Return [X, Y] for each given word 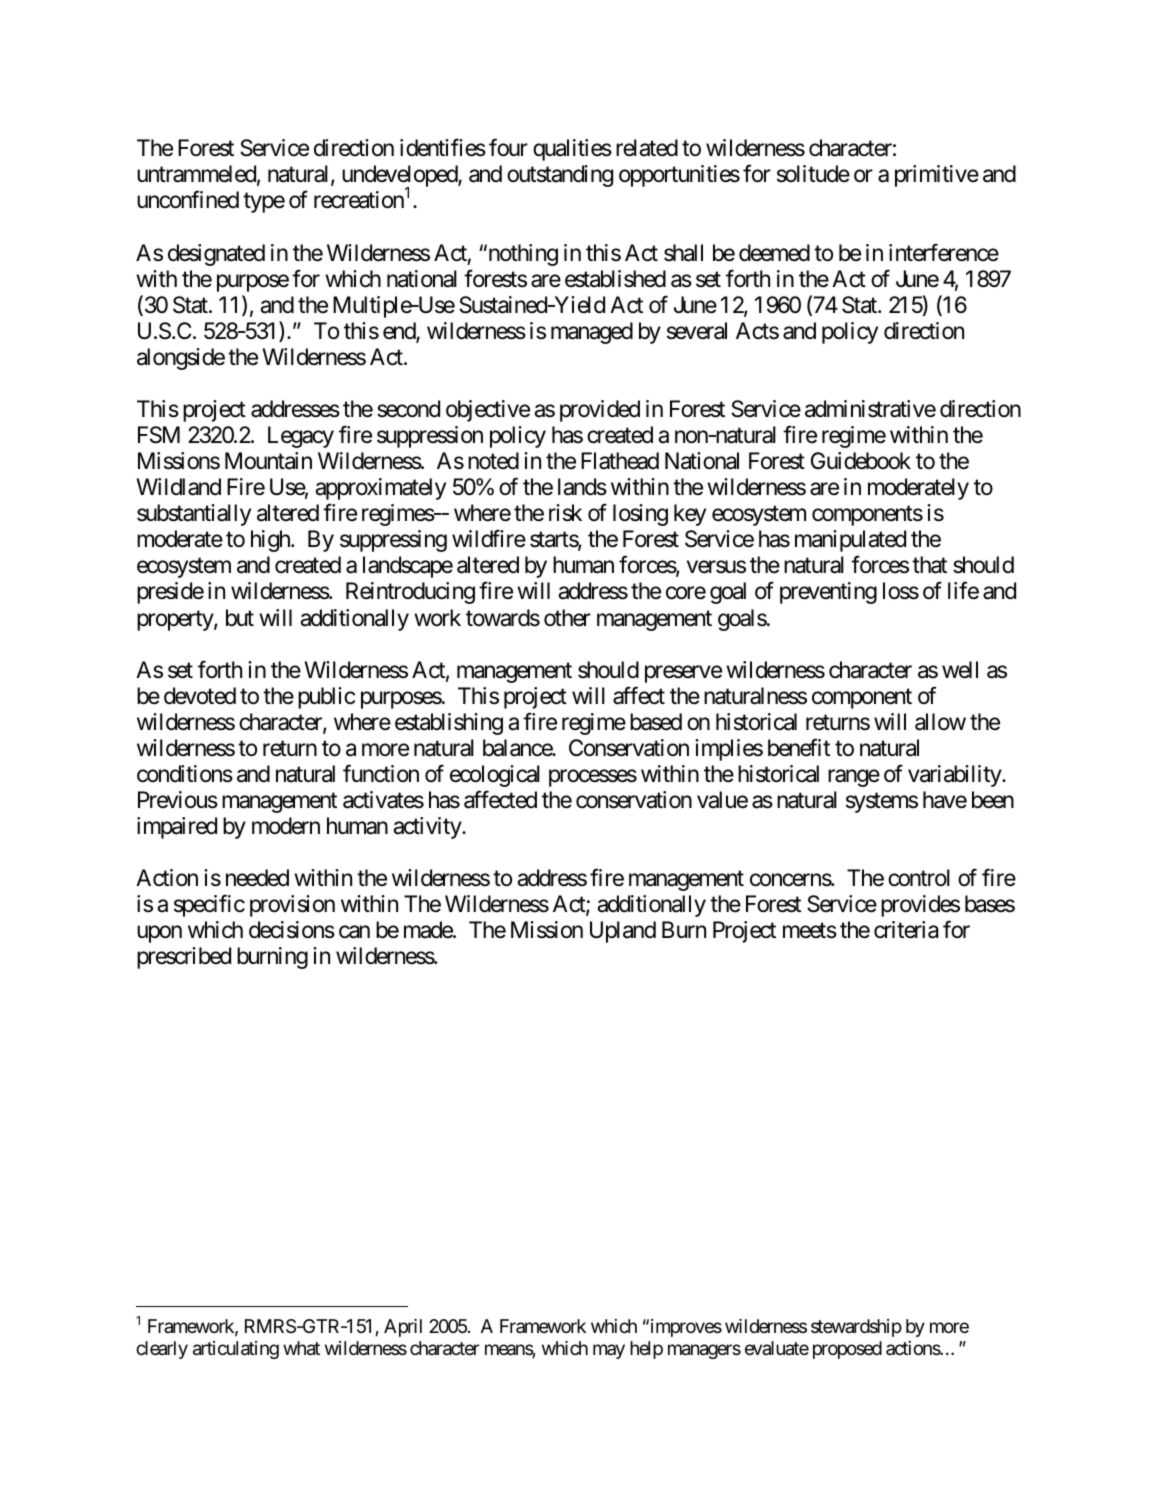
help [646, 1350]
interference [944, 252]
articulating [236, 1350]
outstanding [560, 176]
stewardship [856, 1328]
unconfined [188, 200]
